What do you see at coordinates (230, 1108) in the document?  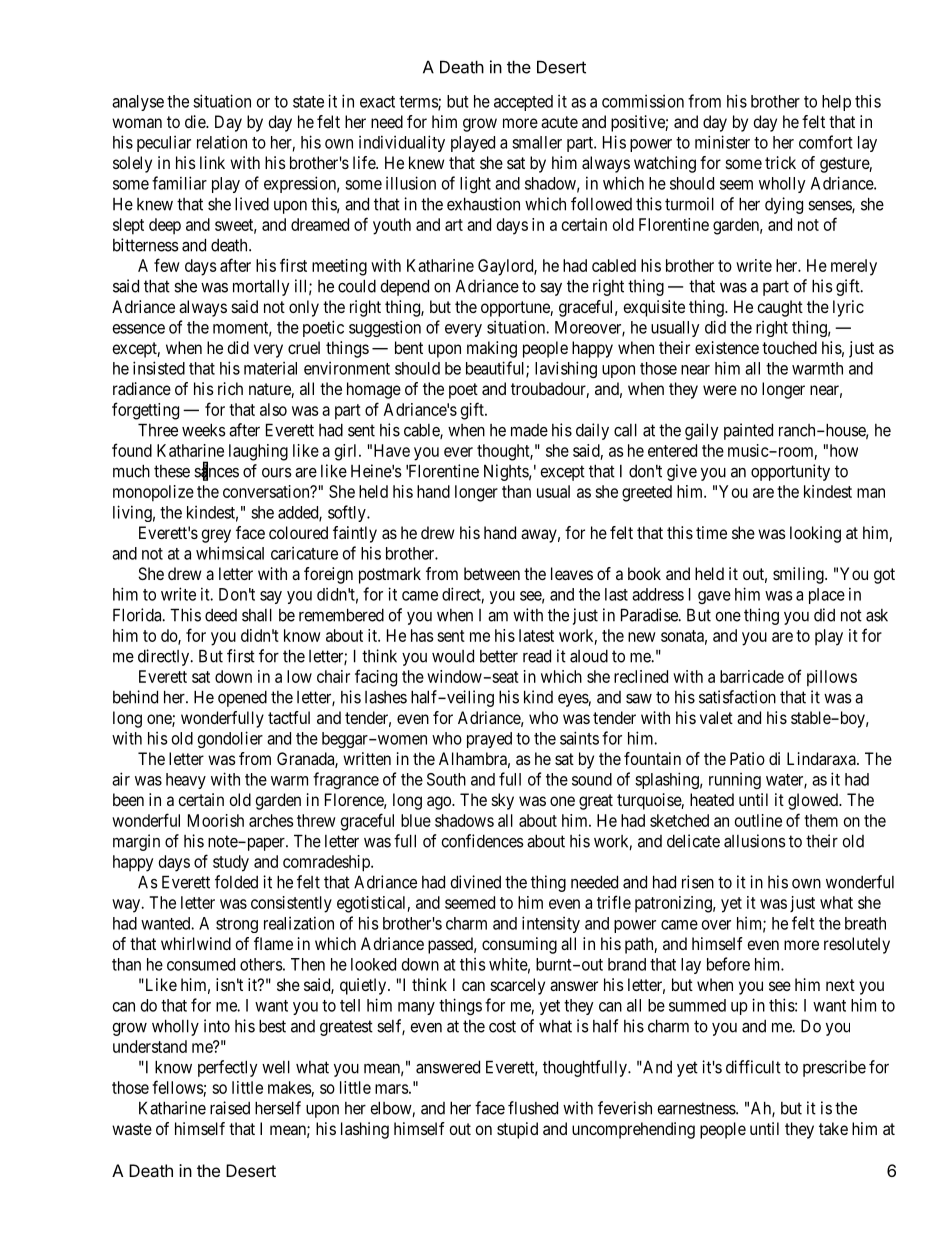 I see `raised` at bounding box center [230, 1108].
